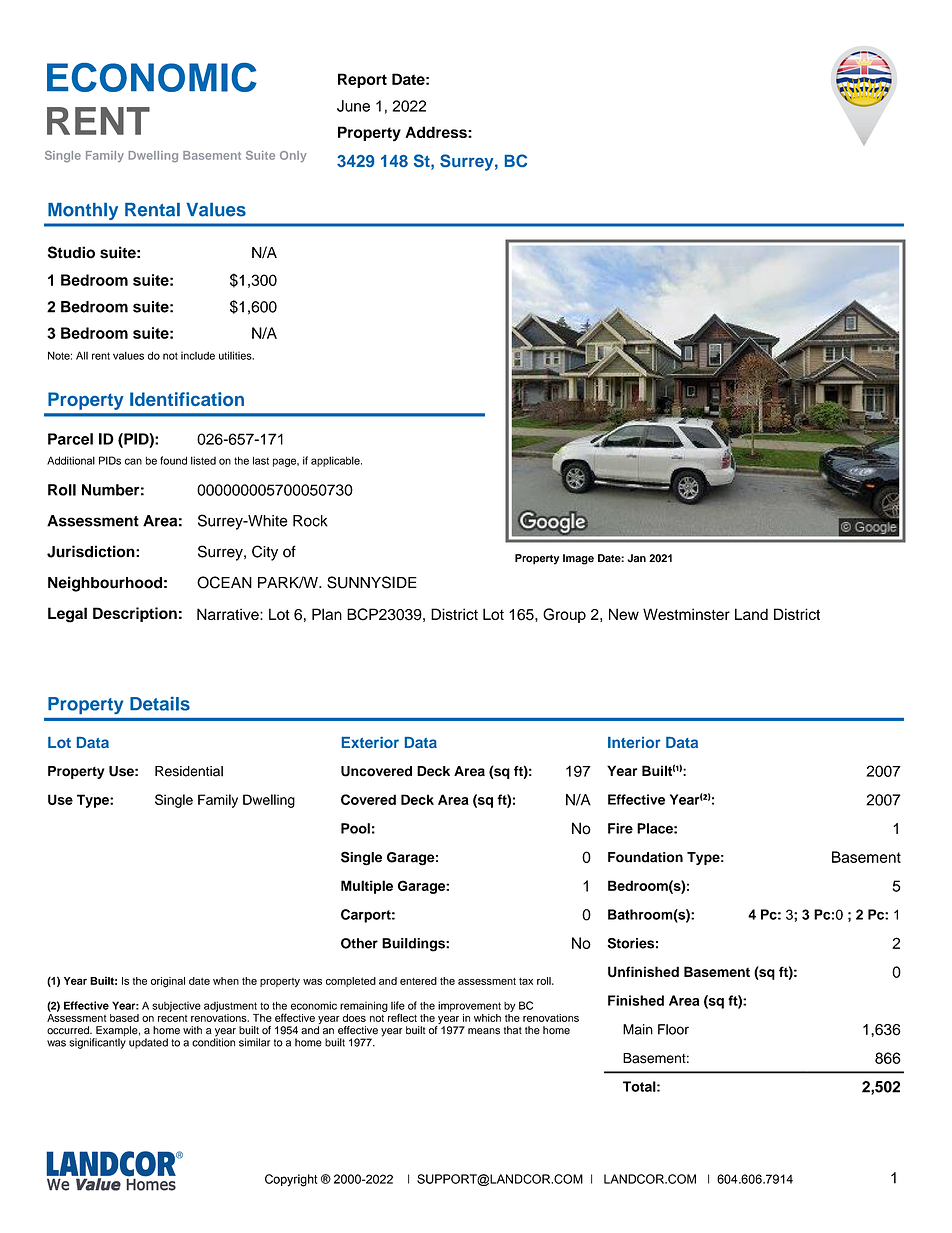  I want to click on Pool, so click(355, 828).
